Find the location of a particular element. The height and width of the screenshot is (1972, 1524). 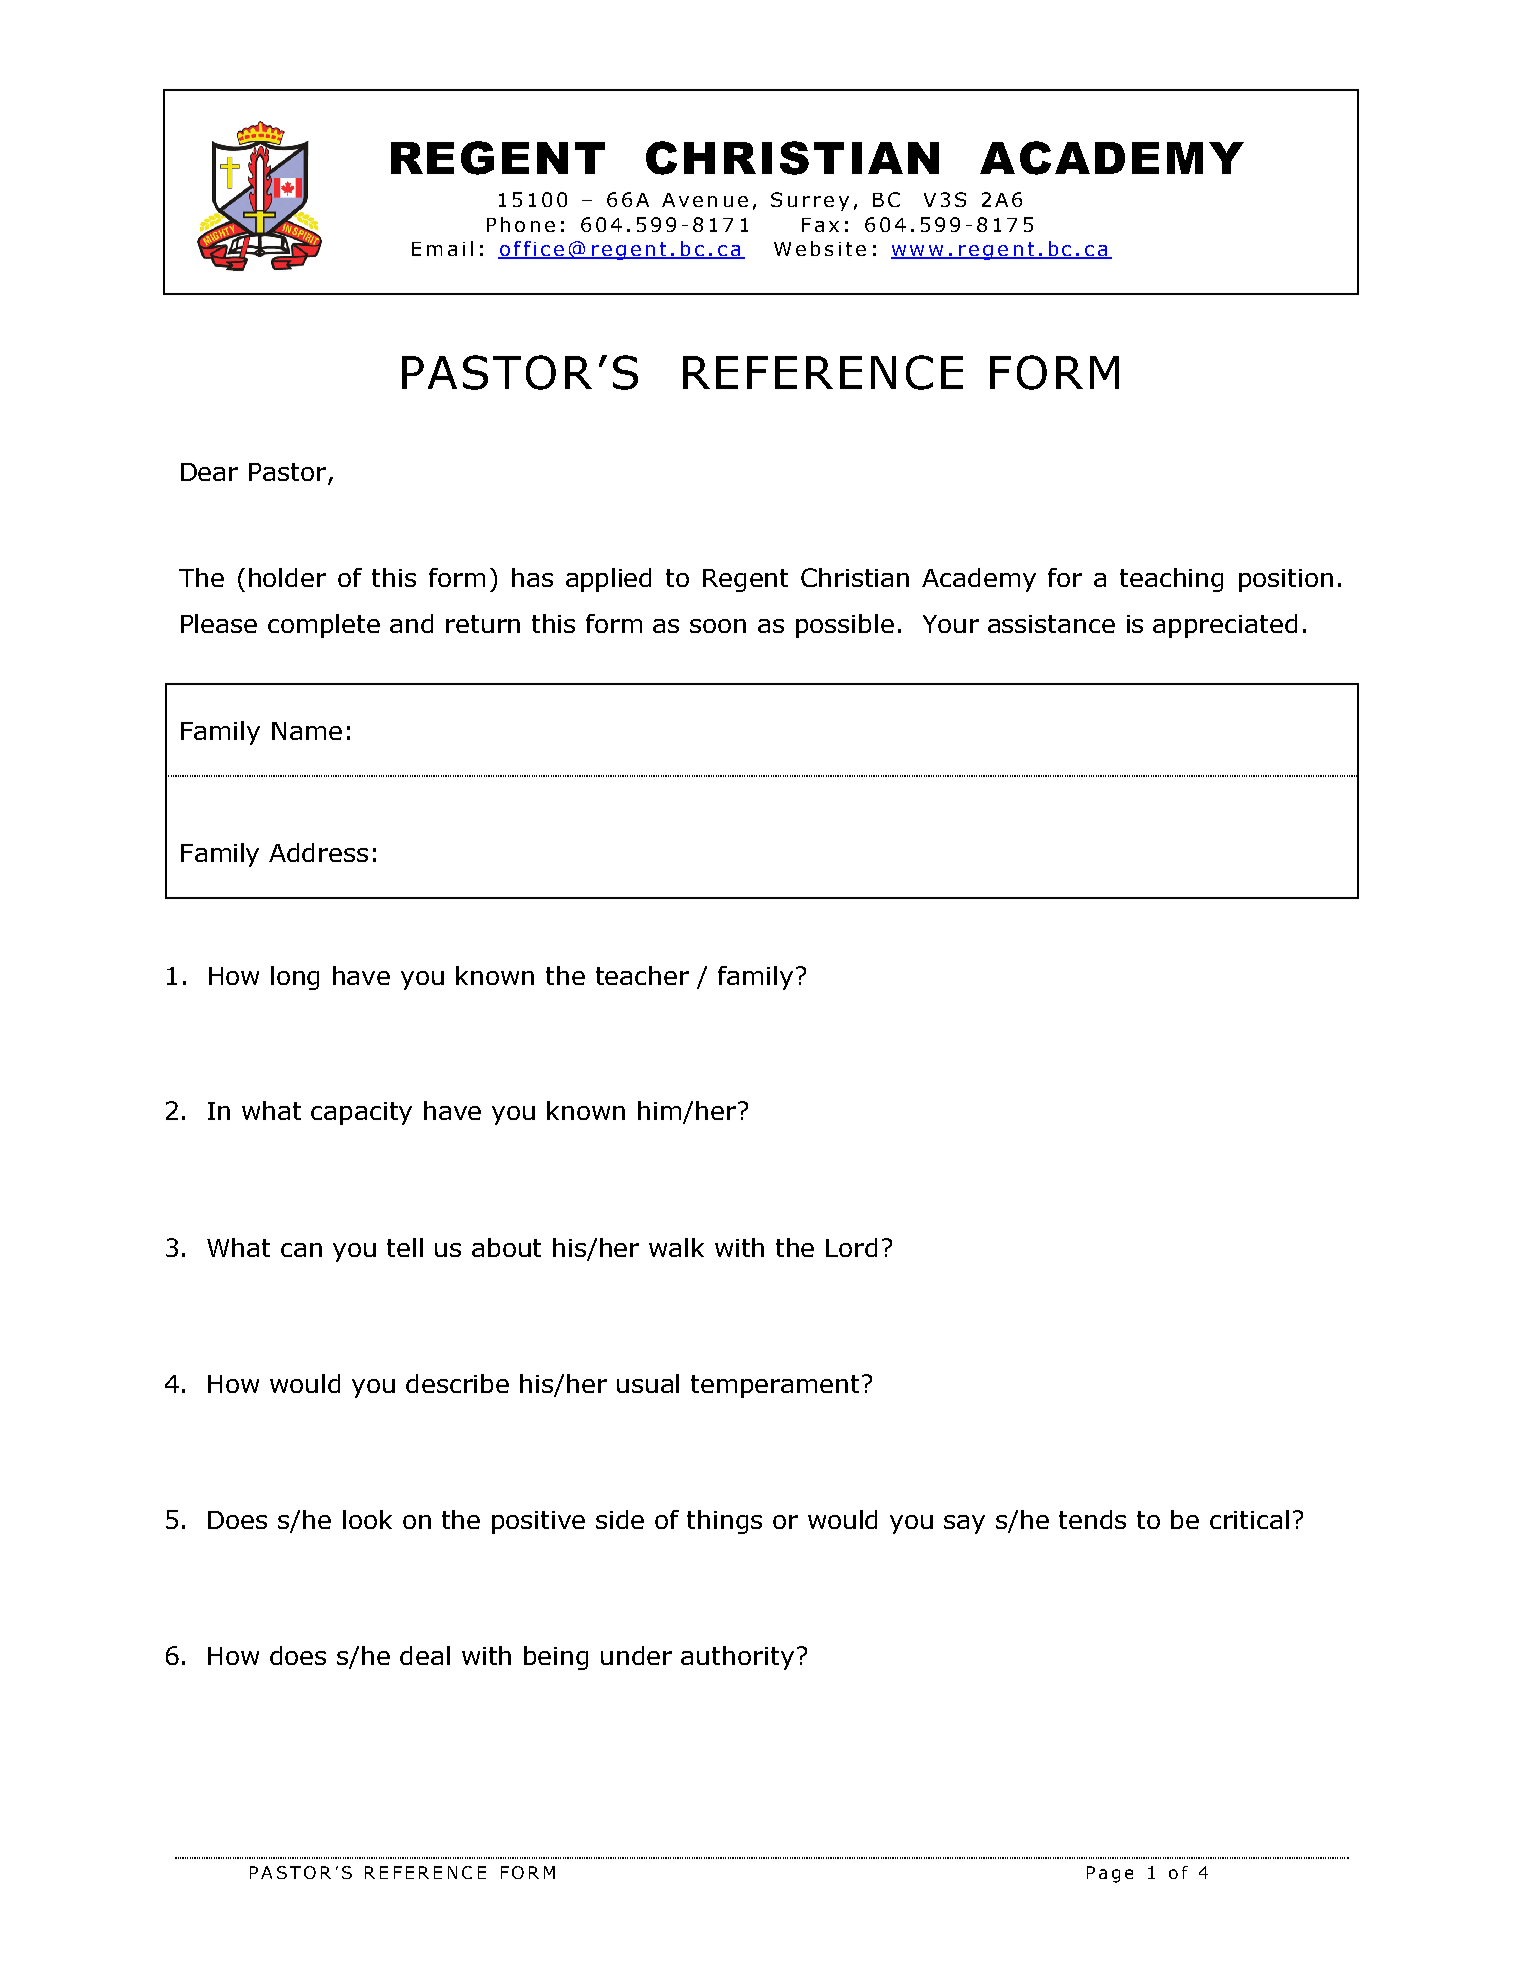

Website is located at coordinates (820, 248).
